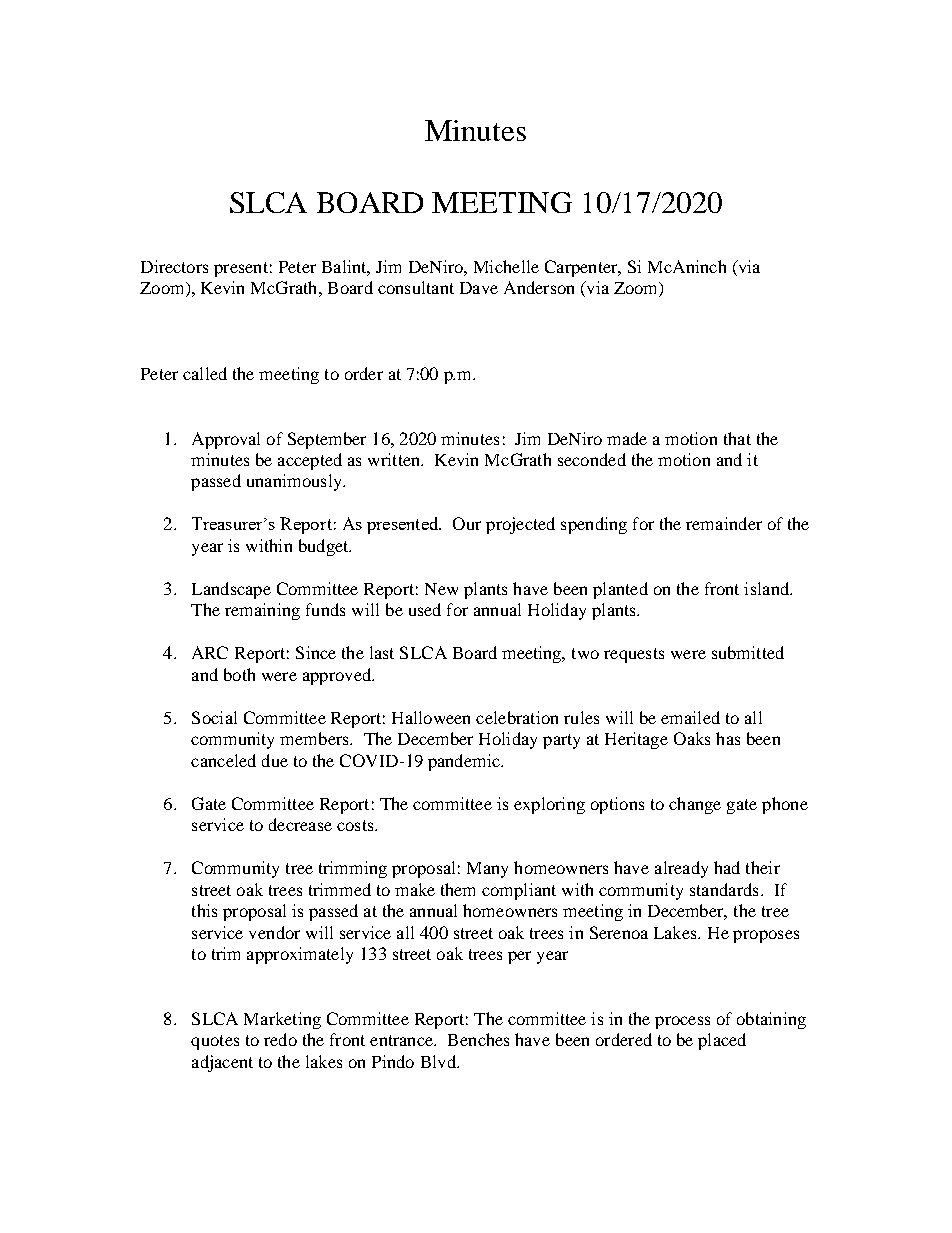  I want to click on Directors, so click(174, 266).
